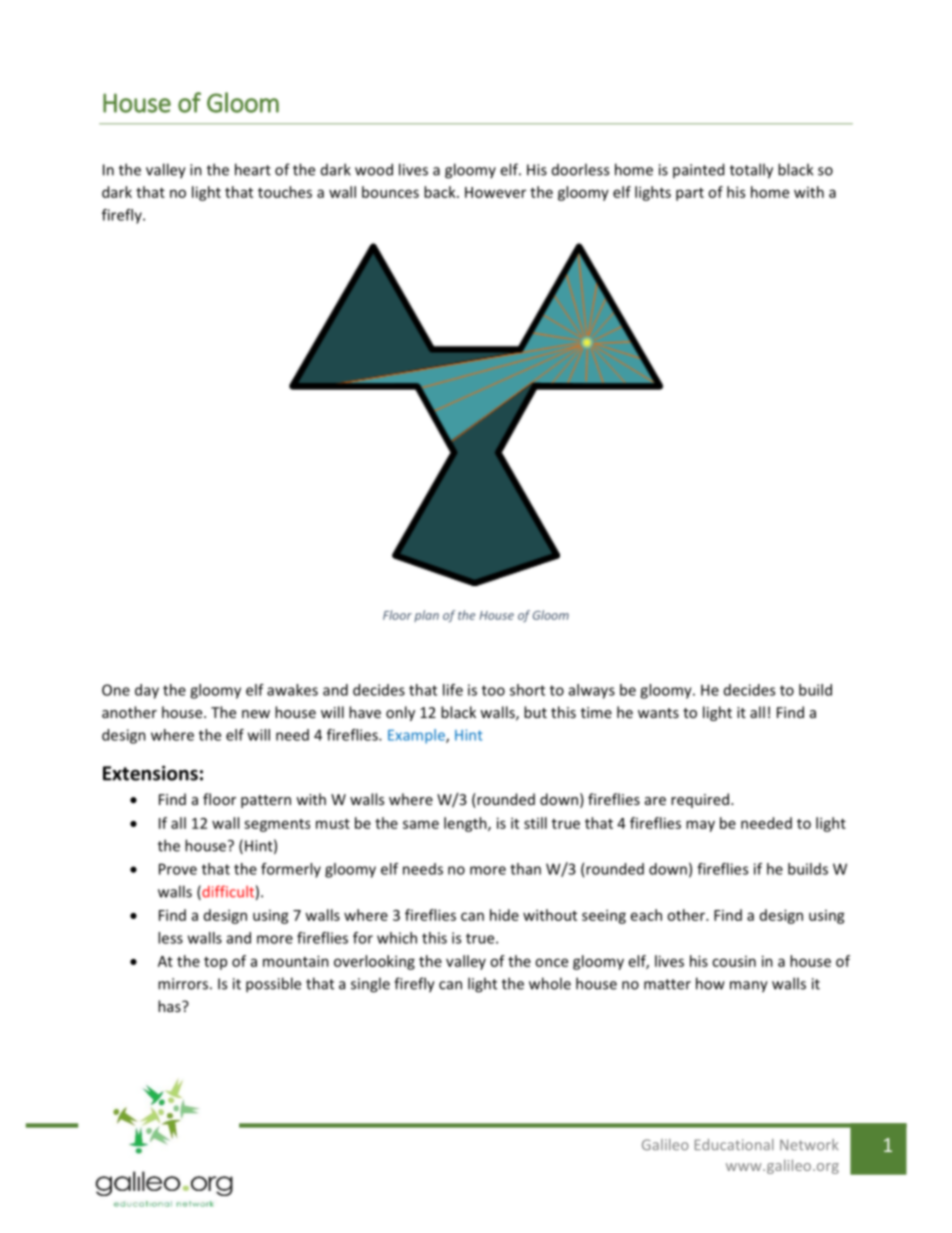 This screenshot has height=1233, width=952. Describe the element at coordinates (504, 915) in the screenshot. I see `hide` at that location.
